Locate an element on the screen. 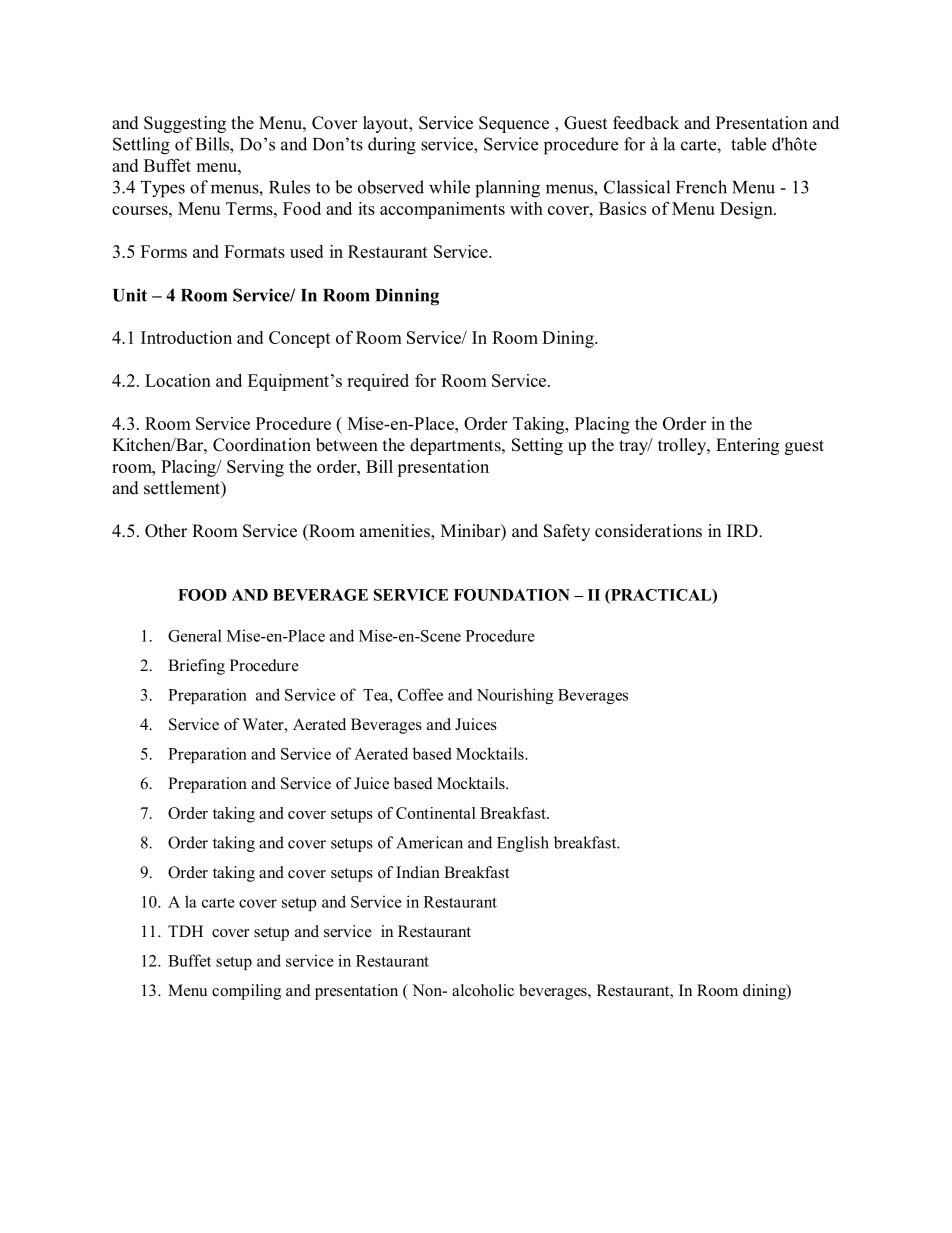  during is located at coordinates (392, 146).
